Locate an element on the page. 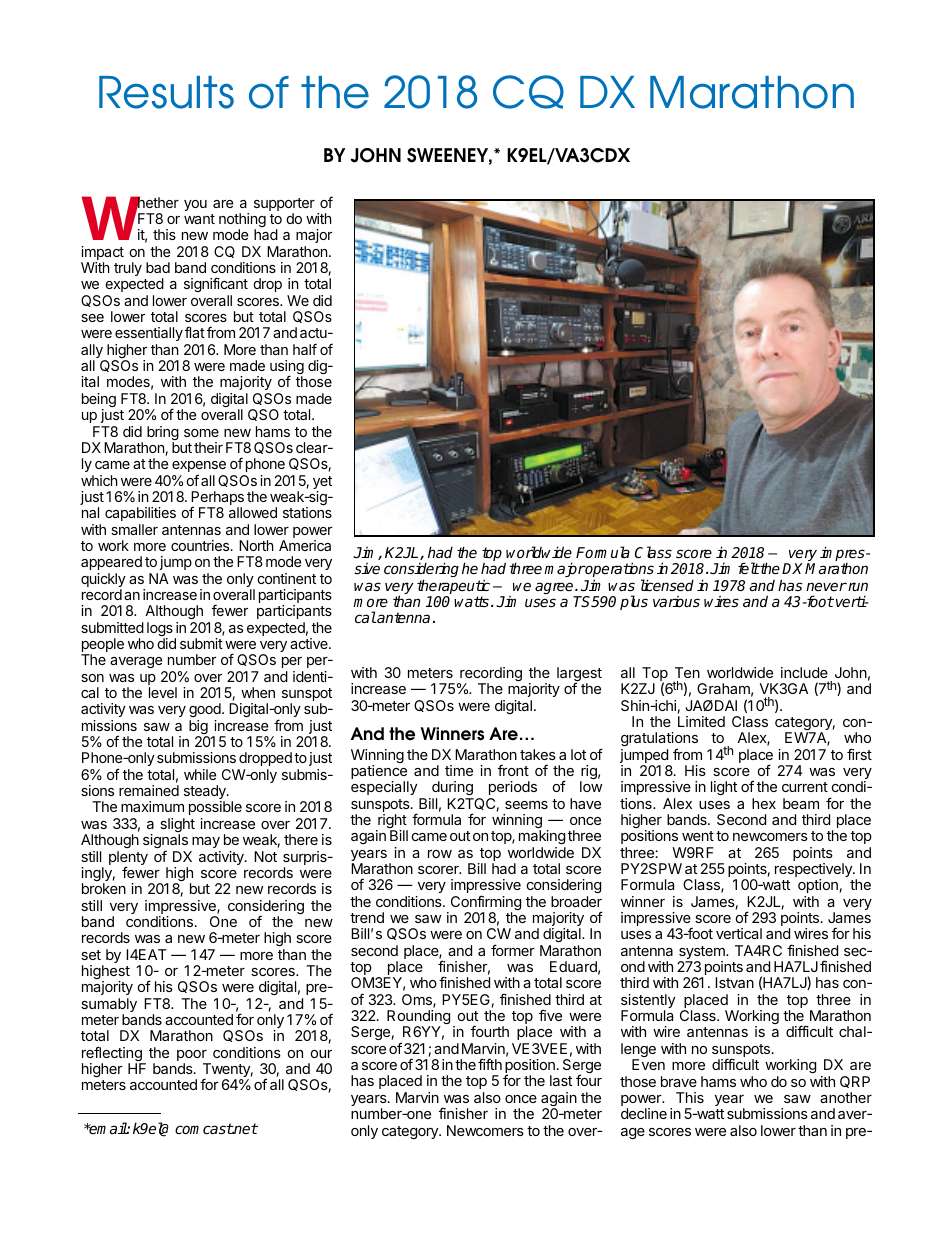  logs is located at coordinates (161, 630).
